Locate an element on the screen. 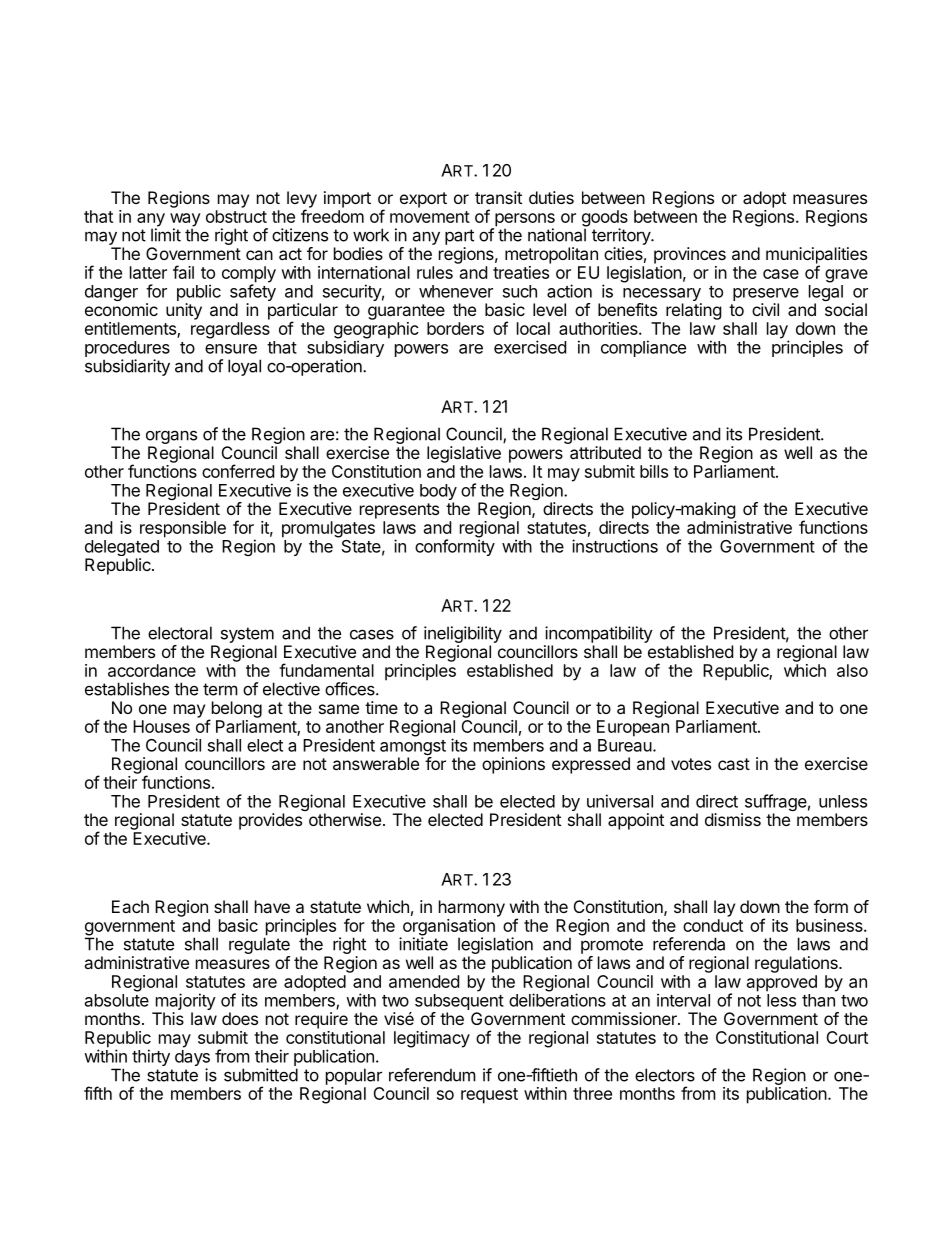  way is located at coordinates (185, 221).
